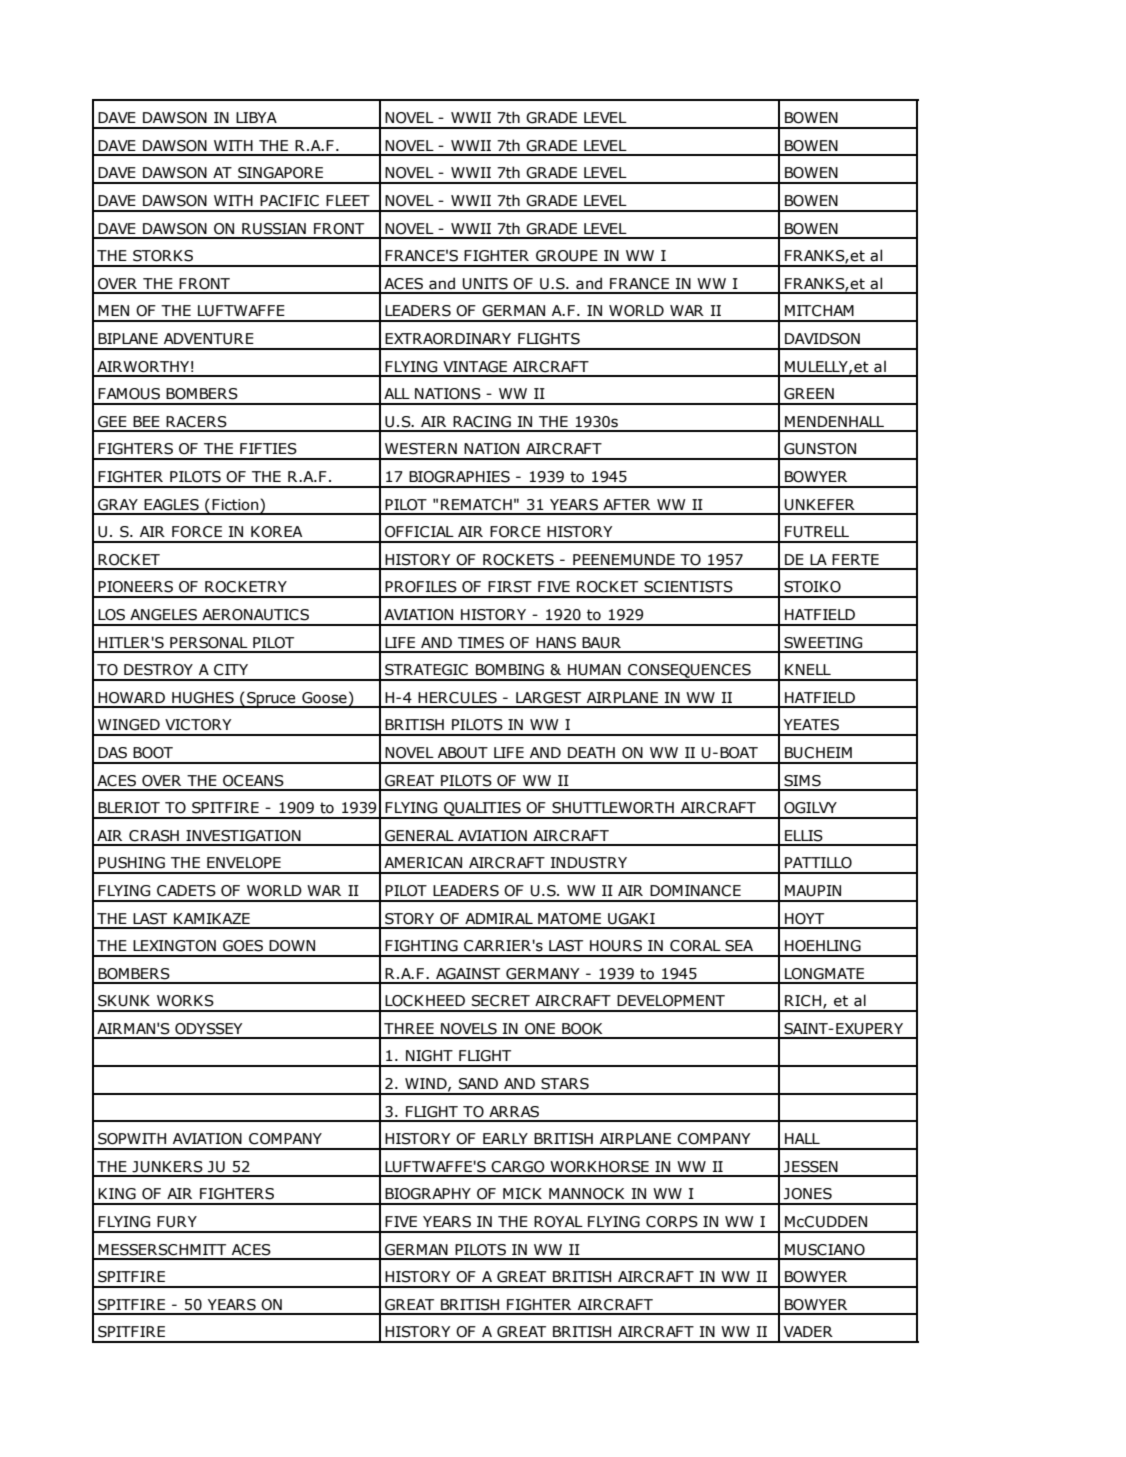 Image resolution: width=1126 pixels, height=1457 pixels. I want to click on KAMIKAZE, so click(212, 918).
